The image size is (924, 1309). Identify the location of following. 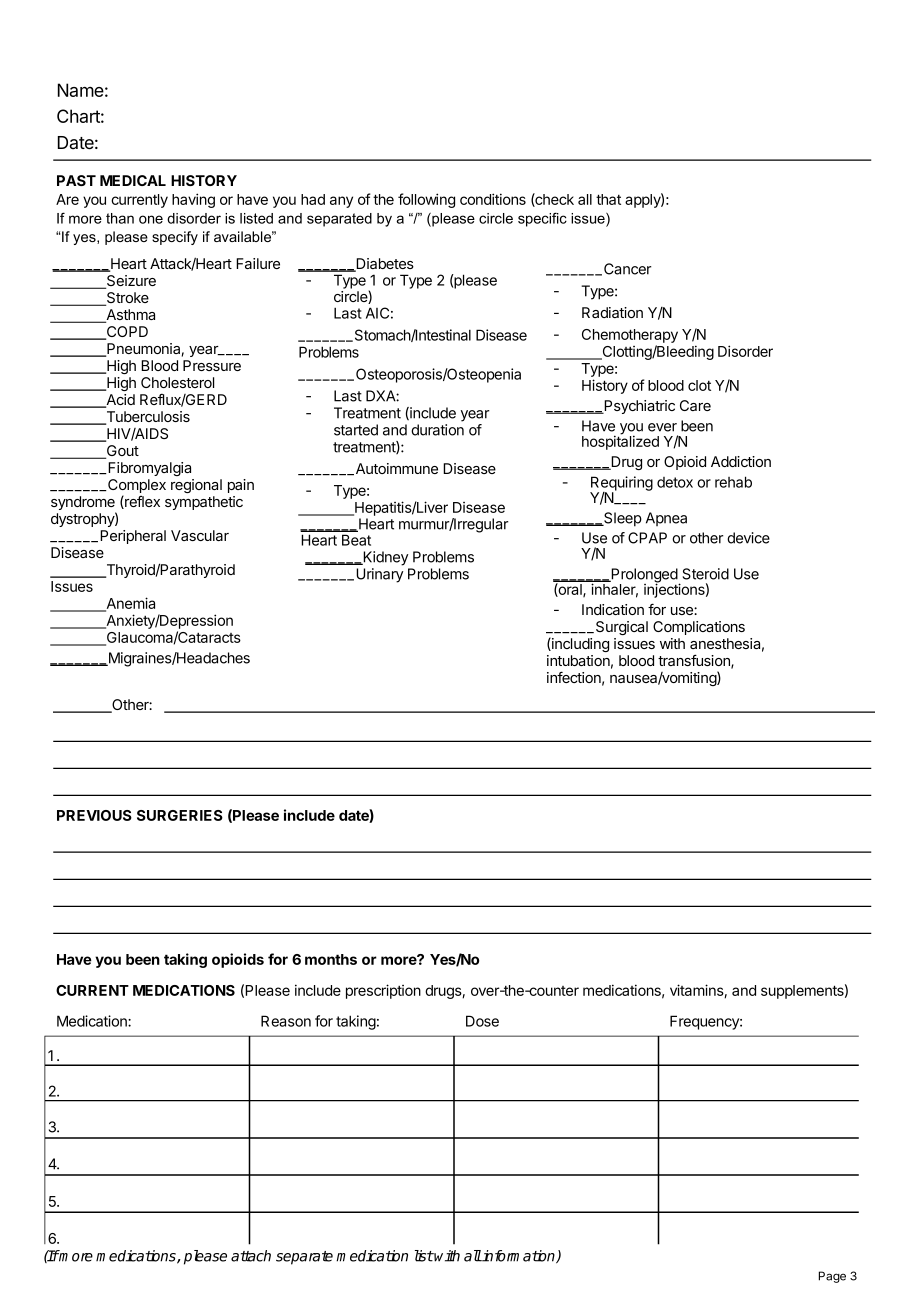
(426, 200).
